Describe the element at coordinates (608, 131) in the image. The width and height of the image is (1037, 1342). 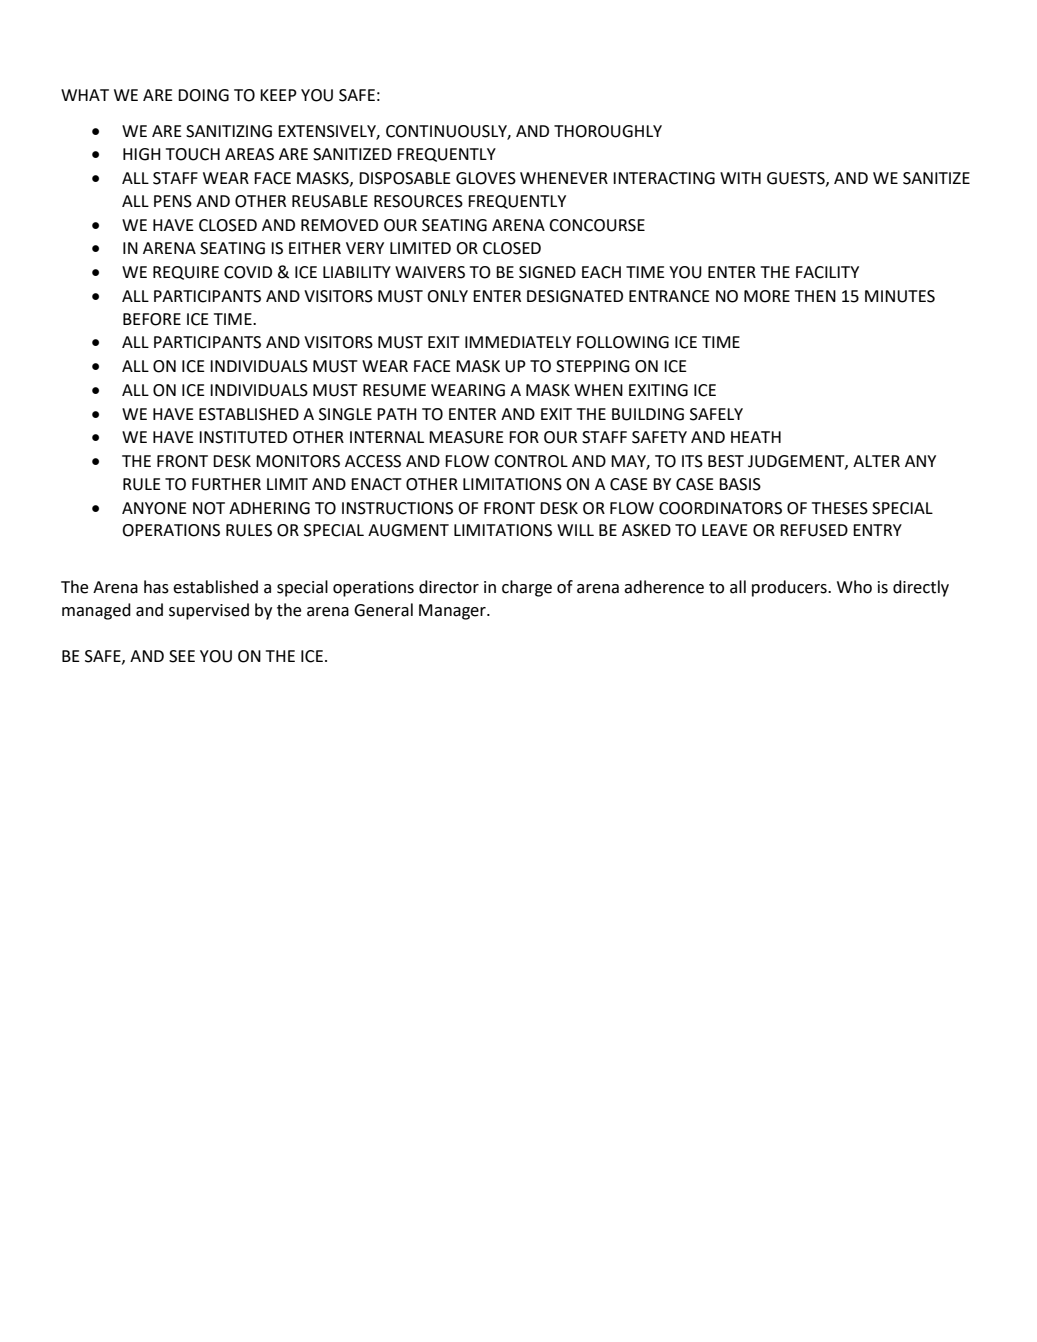
I see `THOROUGHLY` at that location.
